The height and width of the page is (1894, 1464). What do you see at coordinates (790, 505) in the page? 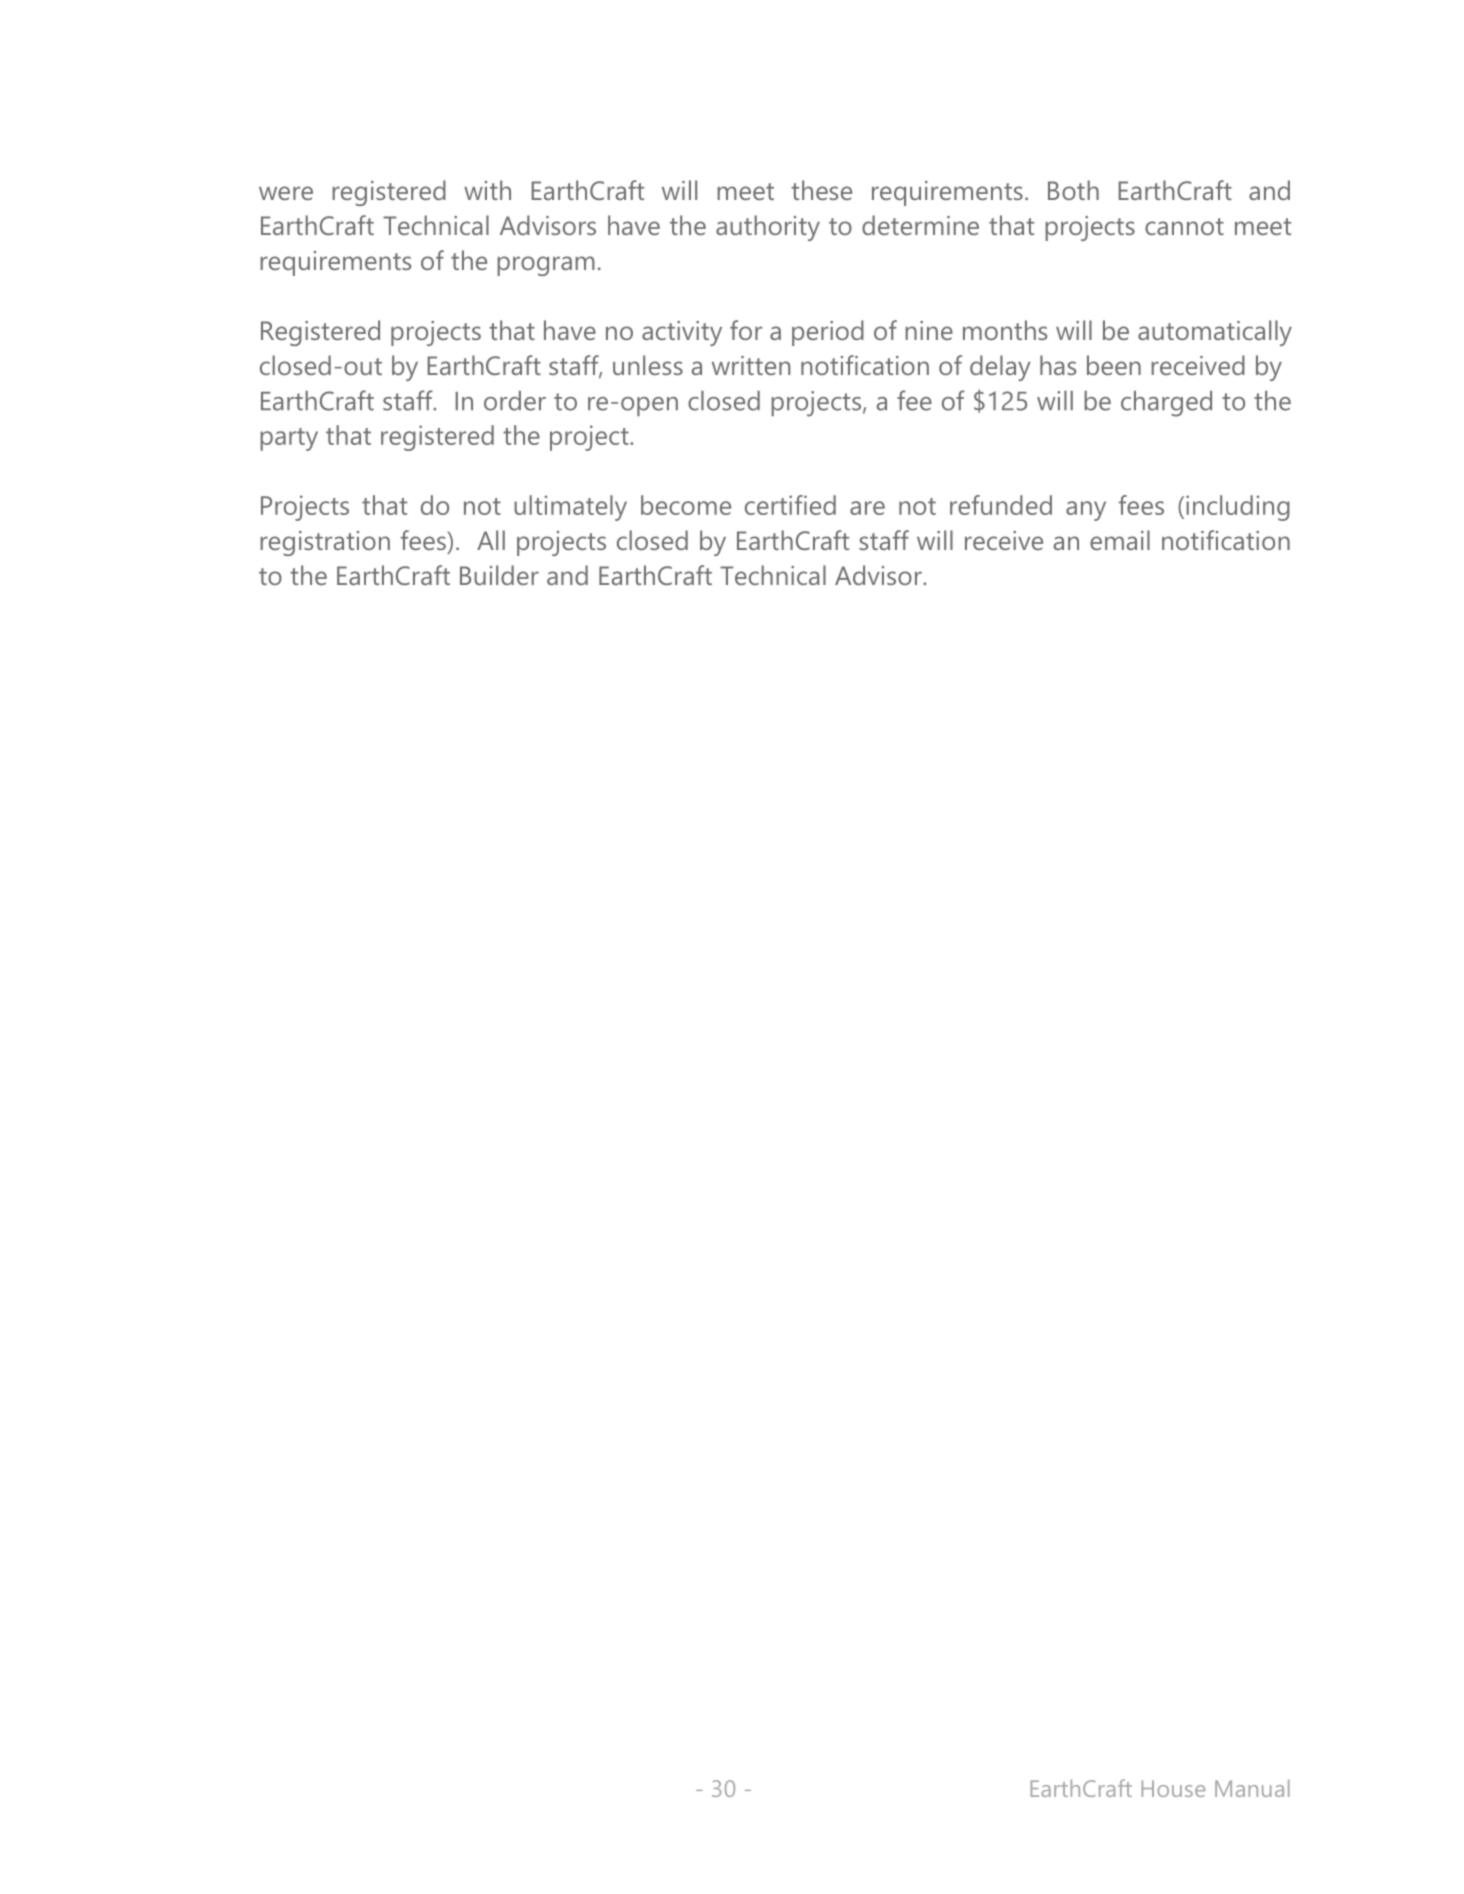
I see `certified` at bounding box center [790, 505].
